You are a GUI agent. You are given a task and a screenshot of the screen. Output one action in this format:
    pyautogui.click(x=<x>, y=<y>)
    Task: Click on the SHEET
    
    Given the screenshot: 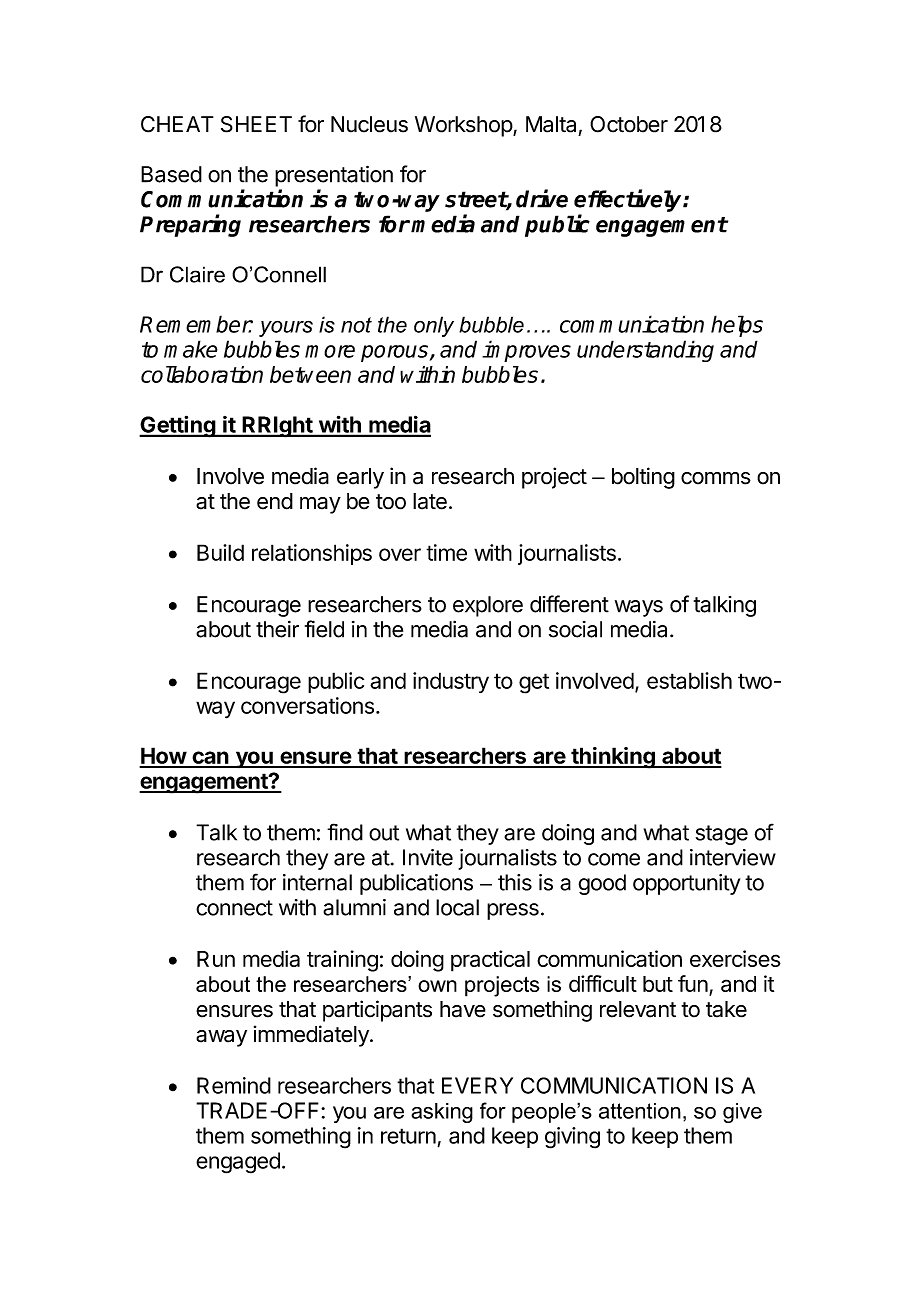 What is the action you would take?
    pyautogui.click(x=256, y=124)
